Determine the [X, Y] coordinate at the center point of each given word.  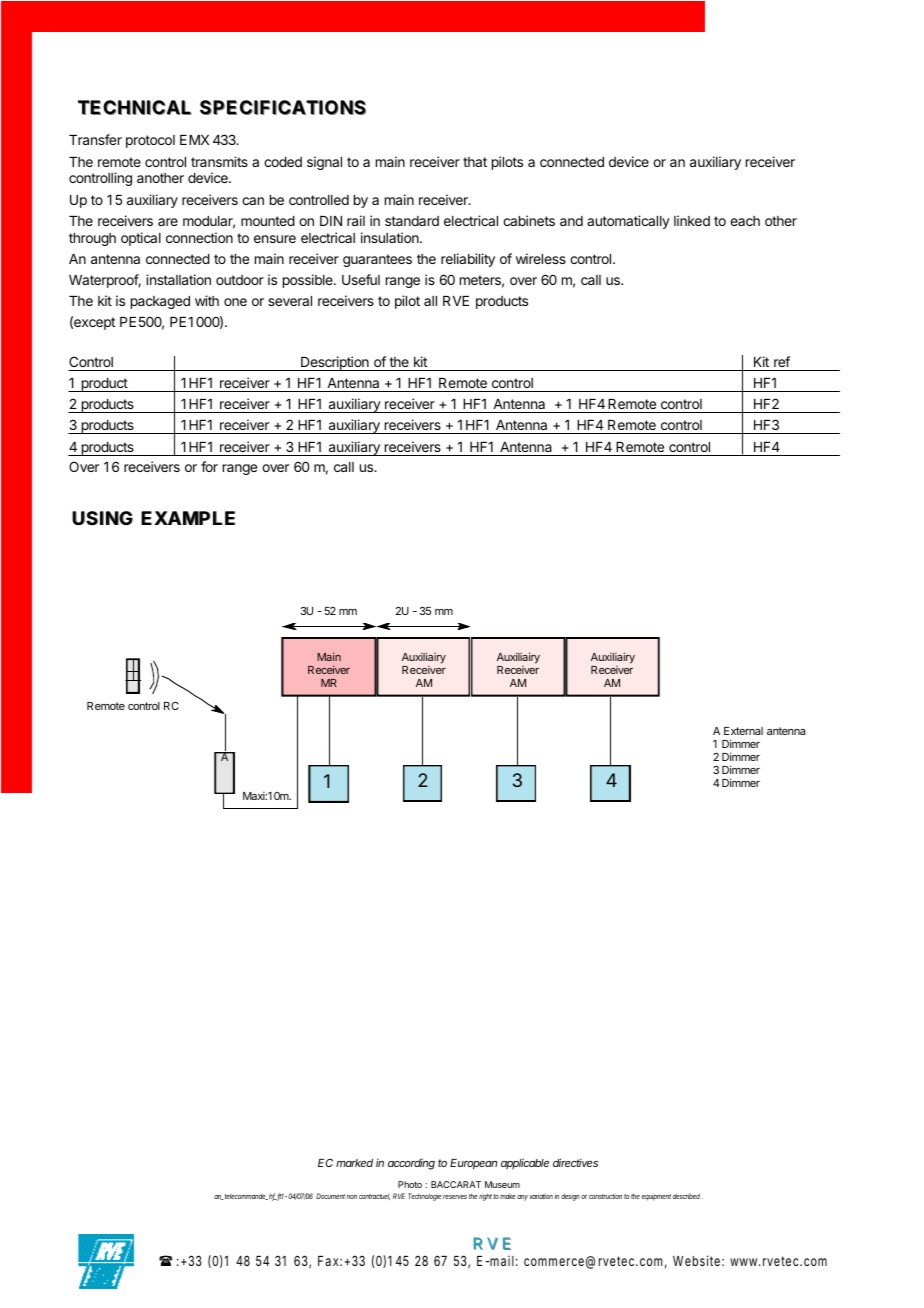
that [475, 162]
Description [335, 363]
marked [354, 1163]
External [743, 731]
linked [692, 220]
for [209, 466]
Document [331, 1196]
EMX [194, 140]
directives [575, 1162]
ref [782, 361]
